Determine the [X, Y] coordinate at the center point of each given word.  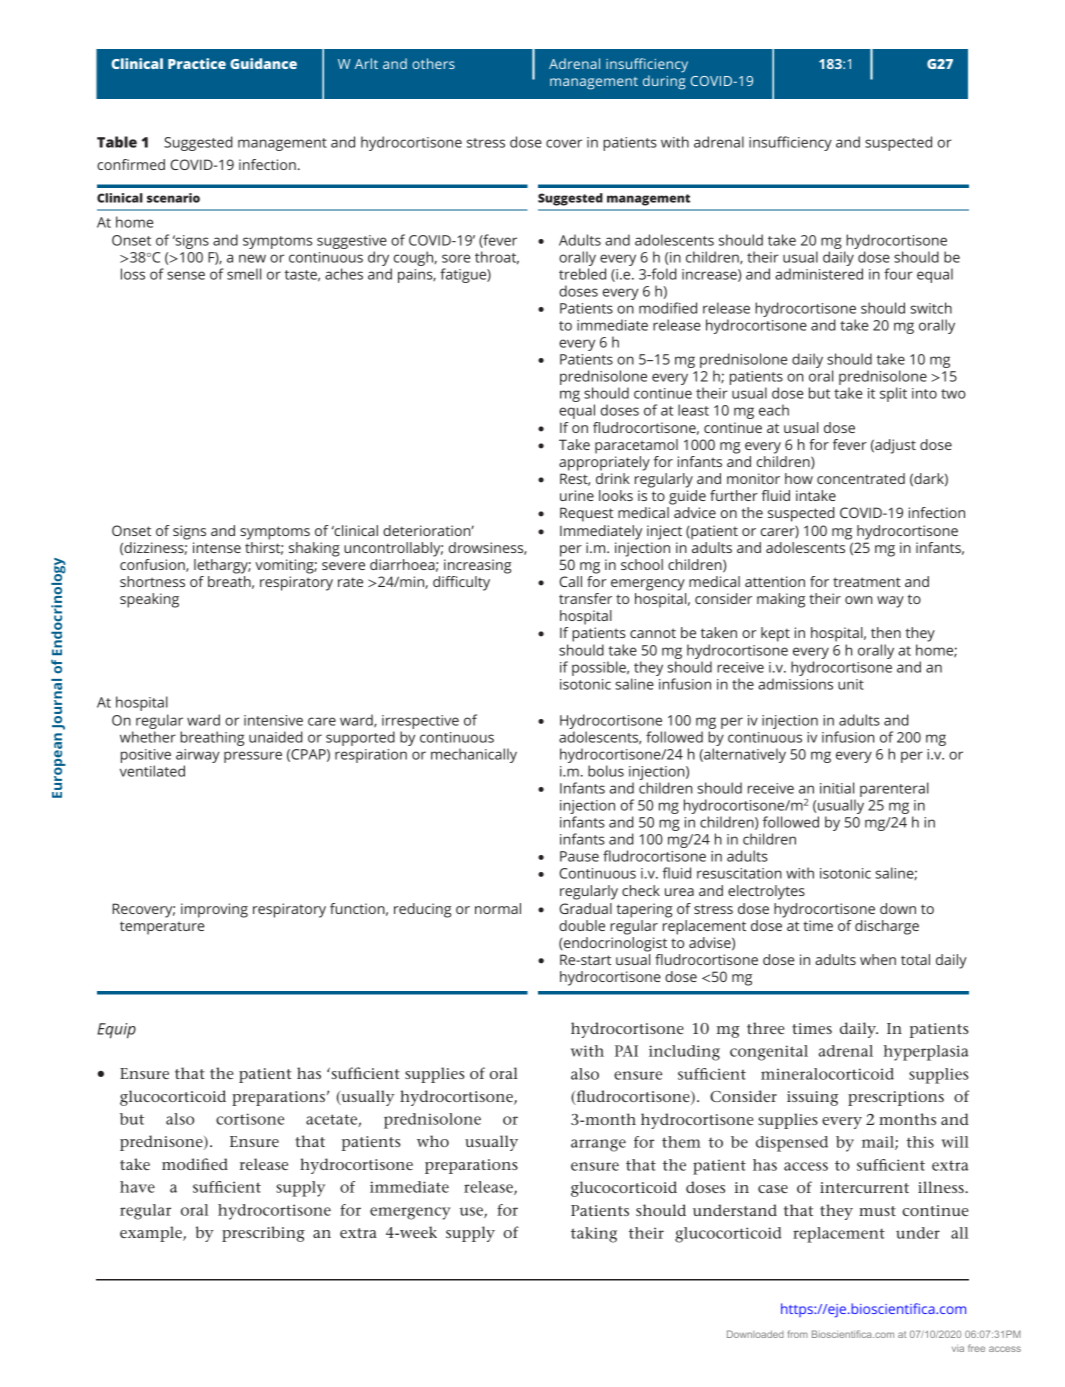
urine [577, 495]
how [799, 478]
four [898, 274]
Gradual [585, 908]
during [664, 82]
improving [214, 910]
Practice [197, 63]
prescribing [263, 1234]
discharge [887, 927]
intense [217, 547]
